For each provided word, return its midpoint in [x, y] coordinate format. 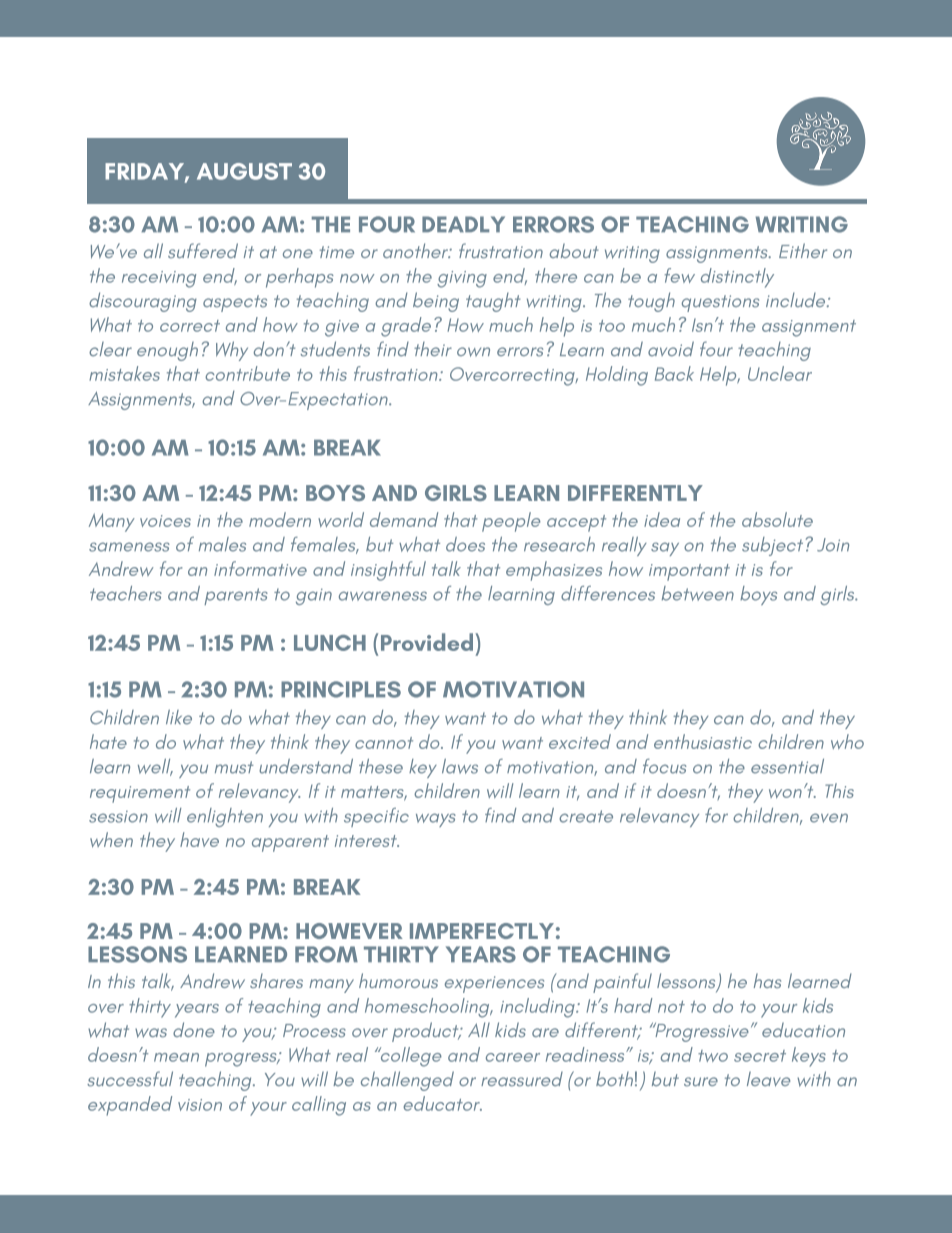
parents [236, 596]
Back [674, 373]
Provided [427, 642]
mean [176, 1057]
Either [803, 250]
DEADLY [463, 224]
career [513, 1057]
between [698, 593]
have [199, 839]
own [473, 352]
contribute [247, 373]
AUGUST [244, 171]
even [829, 818]
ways [436, 820]
